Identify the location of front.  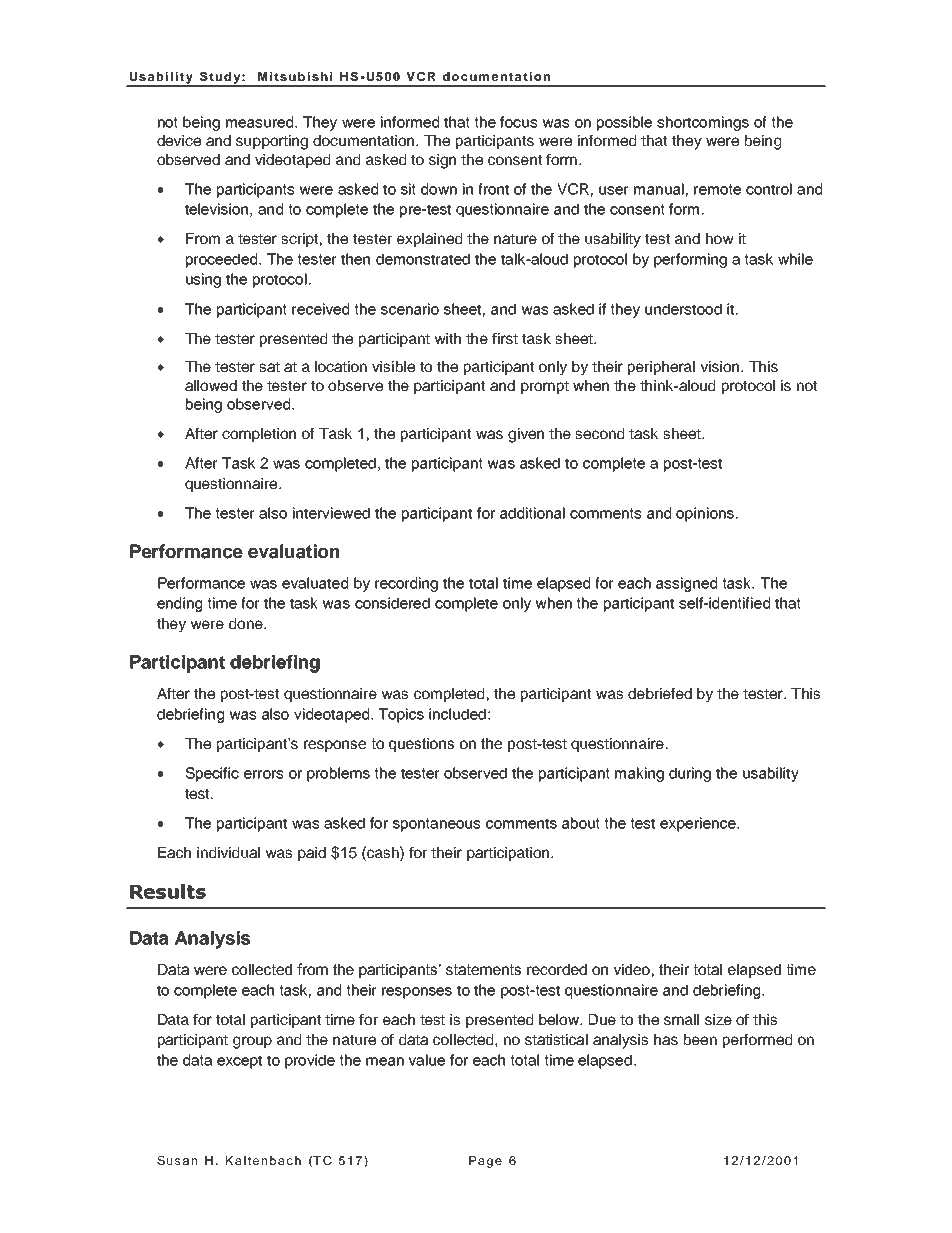
(493, 189).
